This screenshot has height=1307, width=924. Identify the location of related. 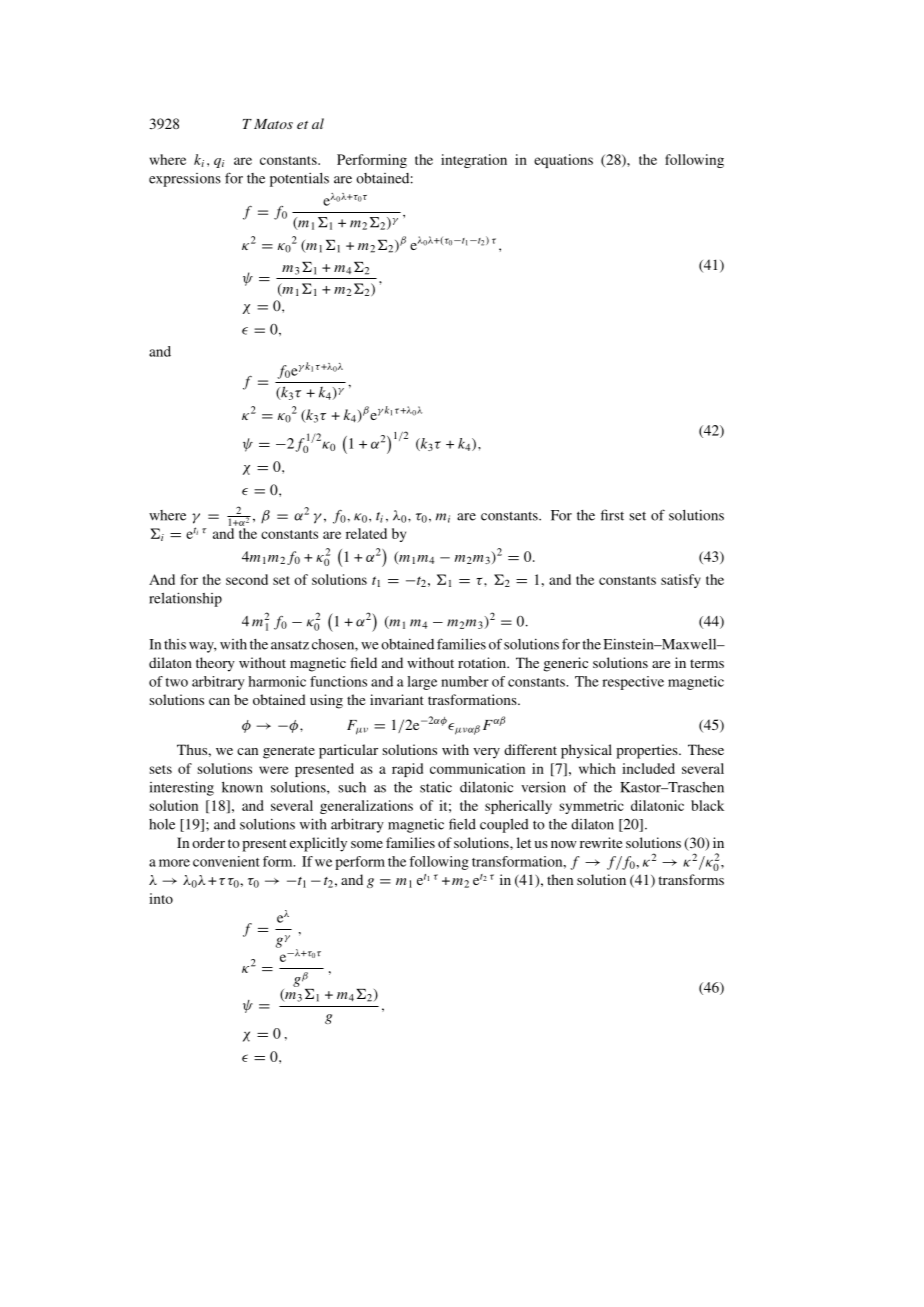
(366, 533).
